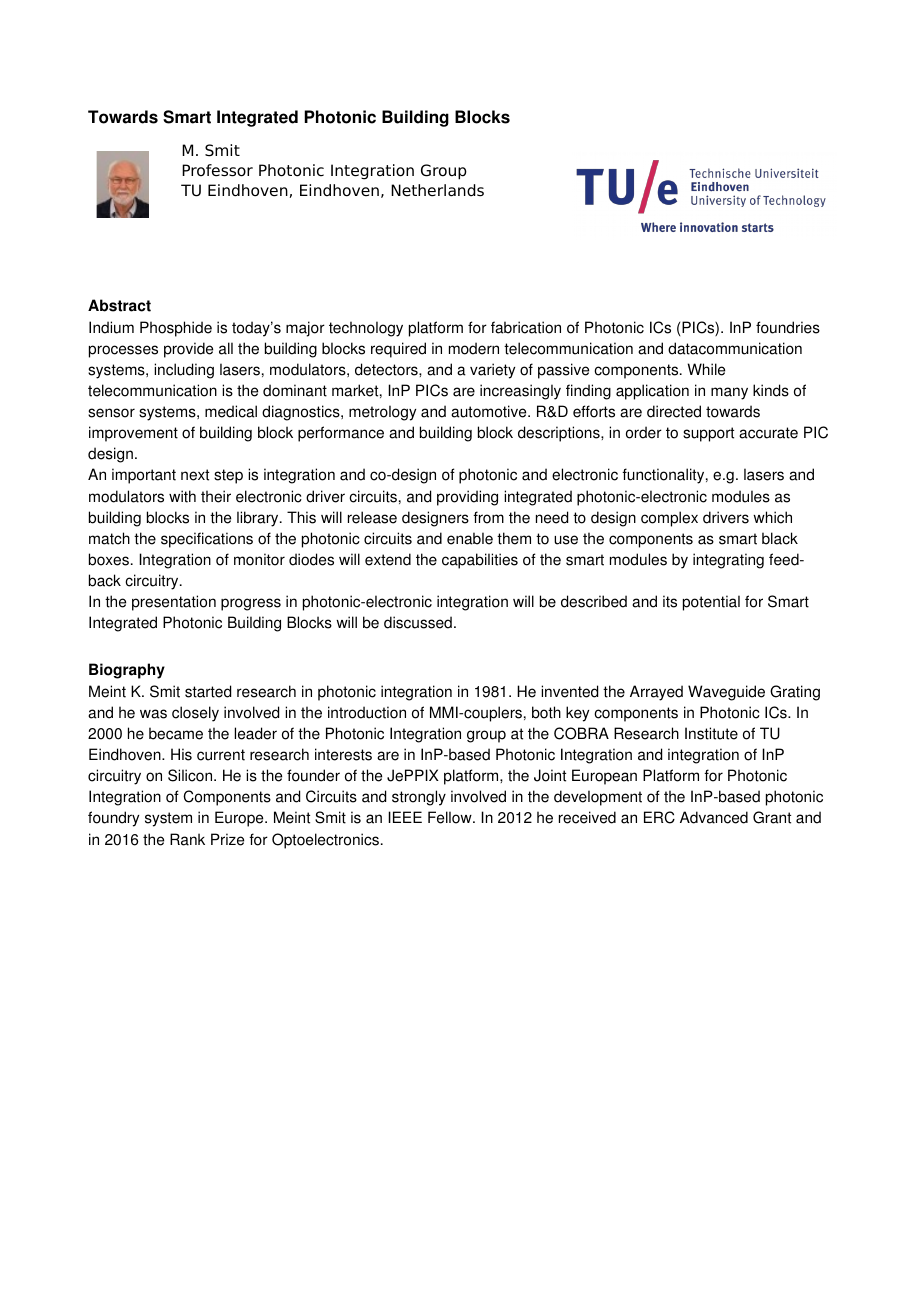  I want to click on foundries, so click(788, 327).
